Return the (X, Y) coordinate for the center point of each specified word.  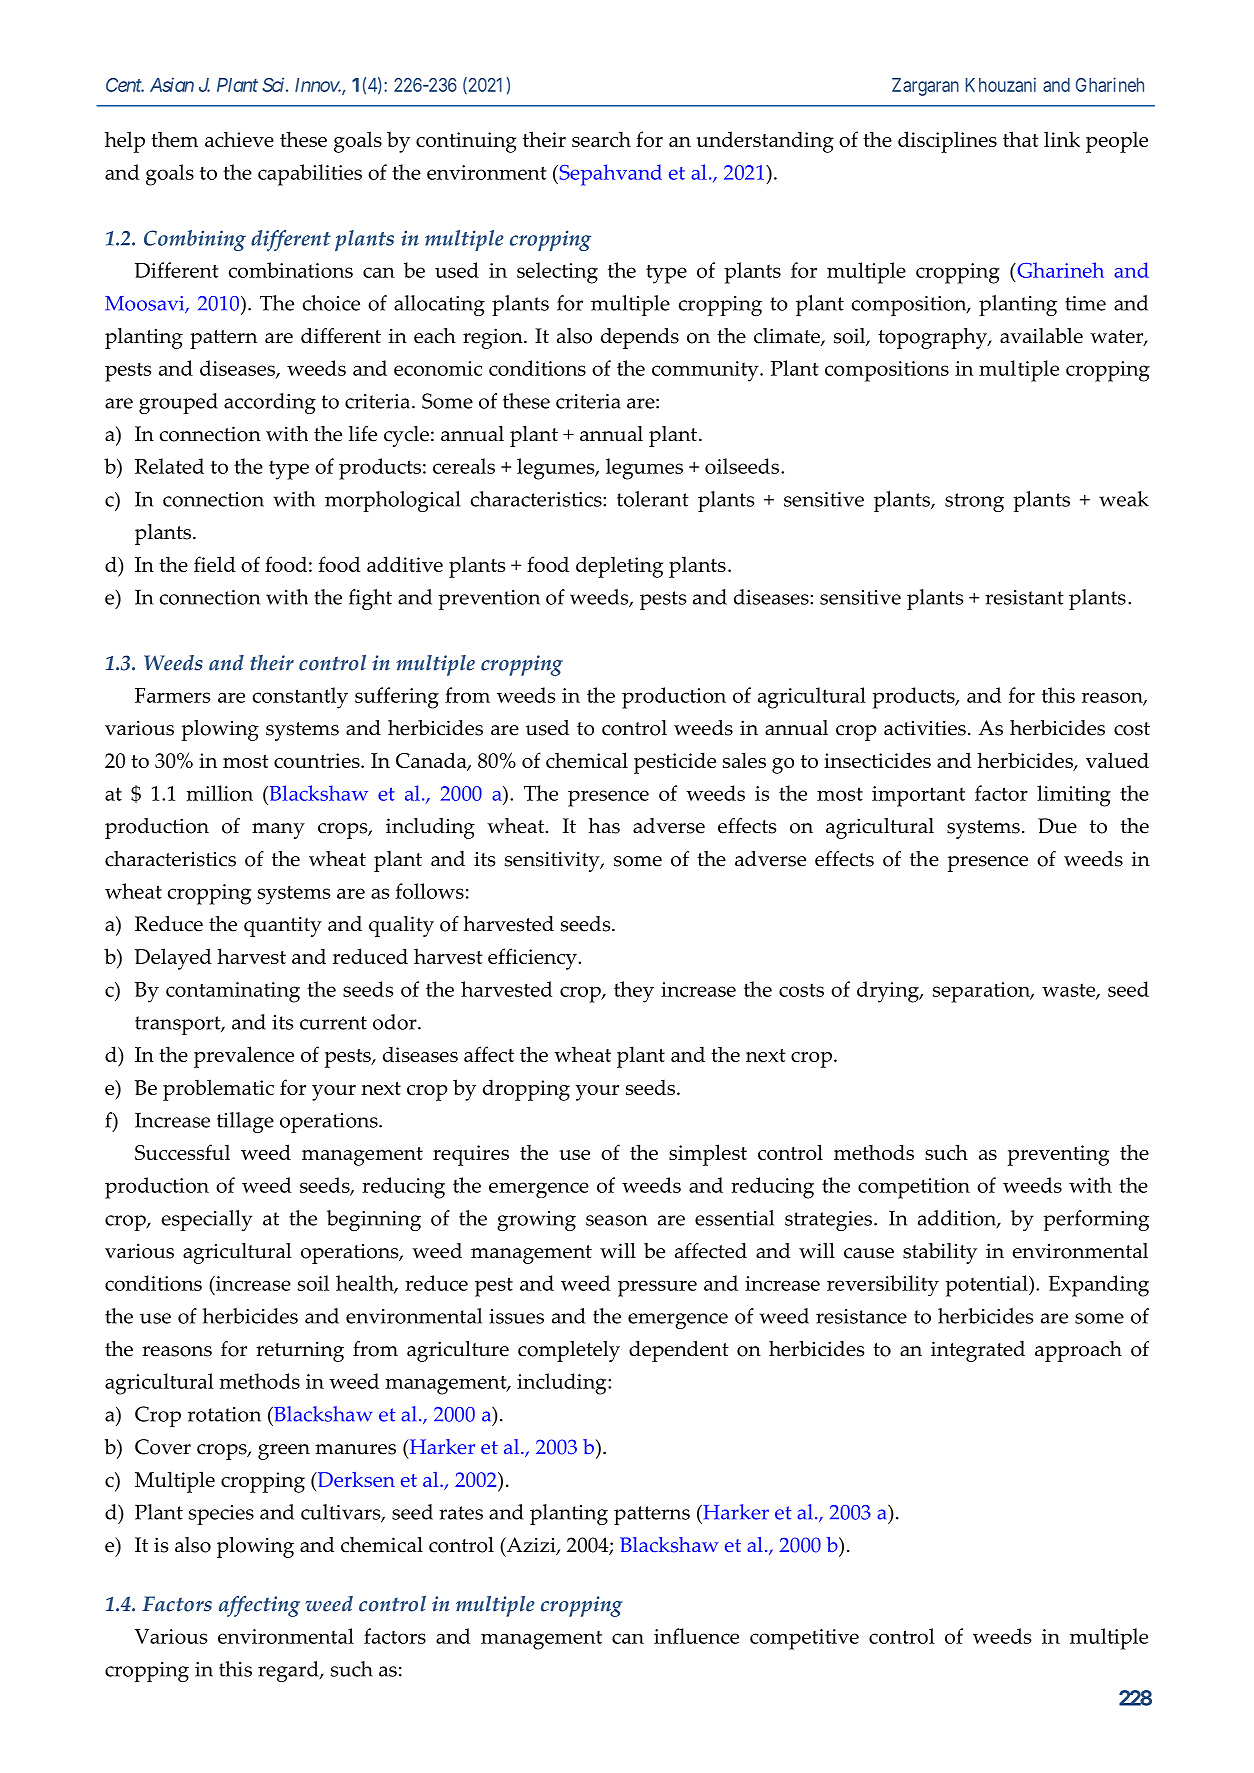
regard (289, 1671)
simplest (708, 1155)
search (601, 139)
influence (696, 1636)
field (215, 564)
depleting (619, 567)
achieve (239, 139)
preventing (1058, 1155)
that (1021, 139)
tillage (245, 1122)
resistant (1024, 597)
